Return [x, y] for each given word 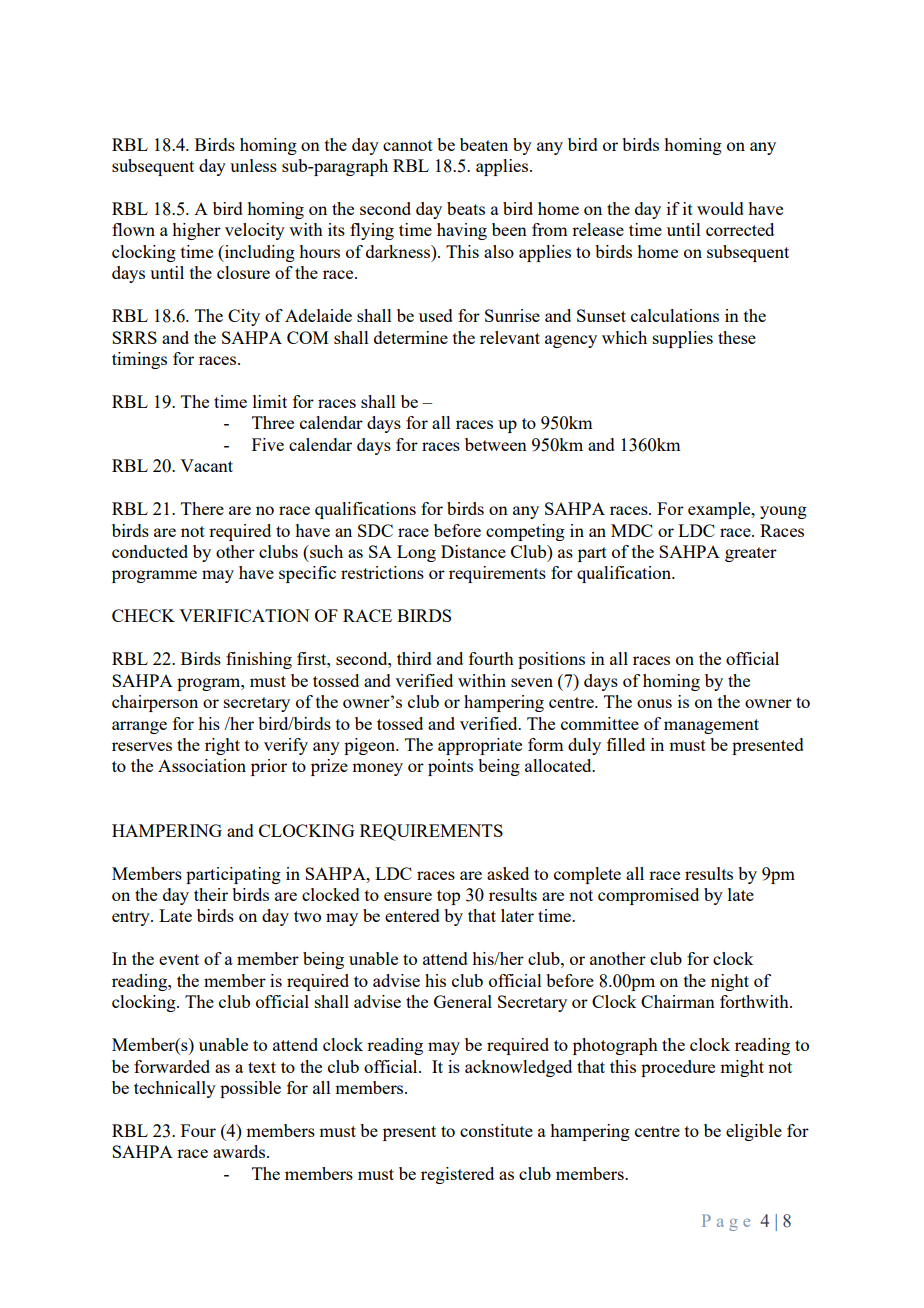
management [711, 726]
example [720, 510]
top [448, 897]
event [179, 959]
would [720, 208]
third [414, 658]
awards [240, 1151]
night [730, 982]
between [496, 444]
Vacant [206, 465]
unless [253, 165]
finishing [259, 660]
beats [466, 208]
